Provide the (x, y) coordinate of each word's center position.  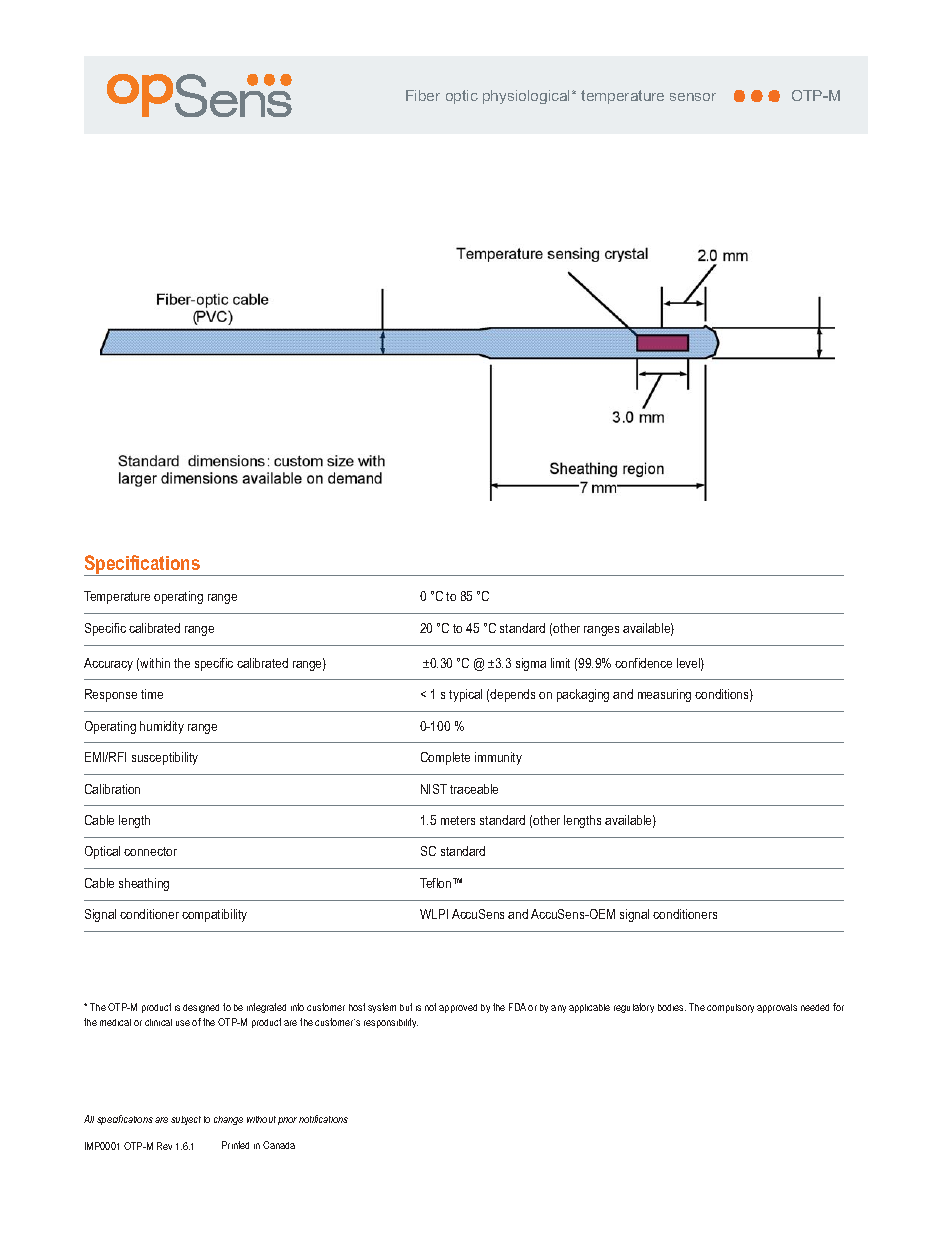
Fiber (423, 95)
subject (186, 1120)
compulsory (730, 1008)
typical (465, 695)
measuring (664, 695)
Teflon (437, 883)
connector (150, 851)
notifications (323, 1119)
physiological (528, 97)
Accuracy (108, 664)
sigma (531, 664)
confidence (643, 663)
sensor (693, 97)
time (152, 694)
